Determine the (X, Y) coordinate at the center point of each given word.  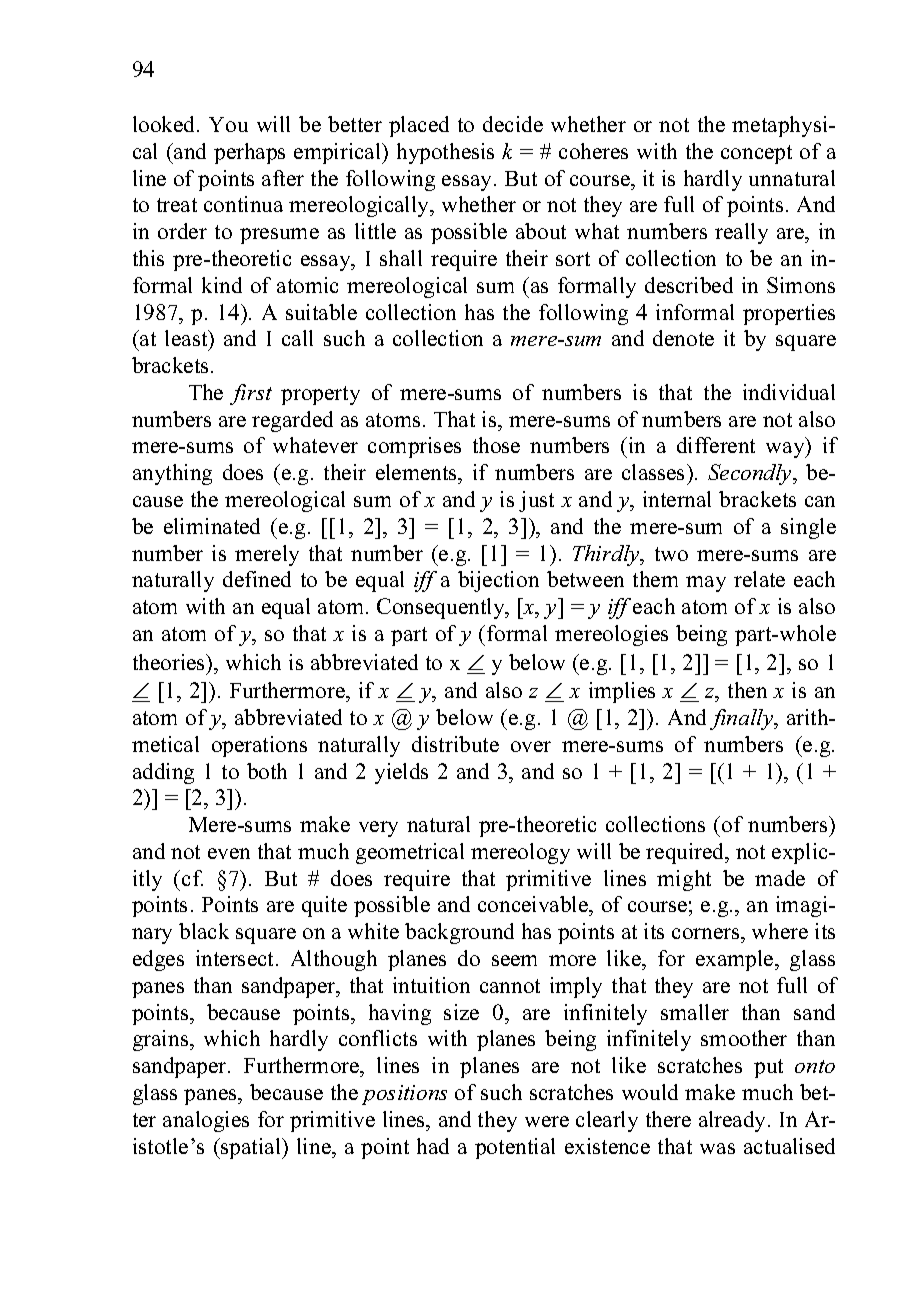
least (187, 340)
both (267, 771)
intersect (236, 958)
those (496, 445)
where (780, 931)
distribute (455, 744)
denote (683, 338)
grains (162, 1040)
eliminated (212, 526)
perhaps (249, 153)
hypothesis (445, 153)
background (459, 933)
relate (759, 579)
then (747, 690)
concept (756, 154)
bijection (498, 581)
